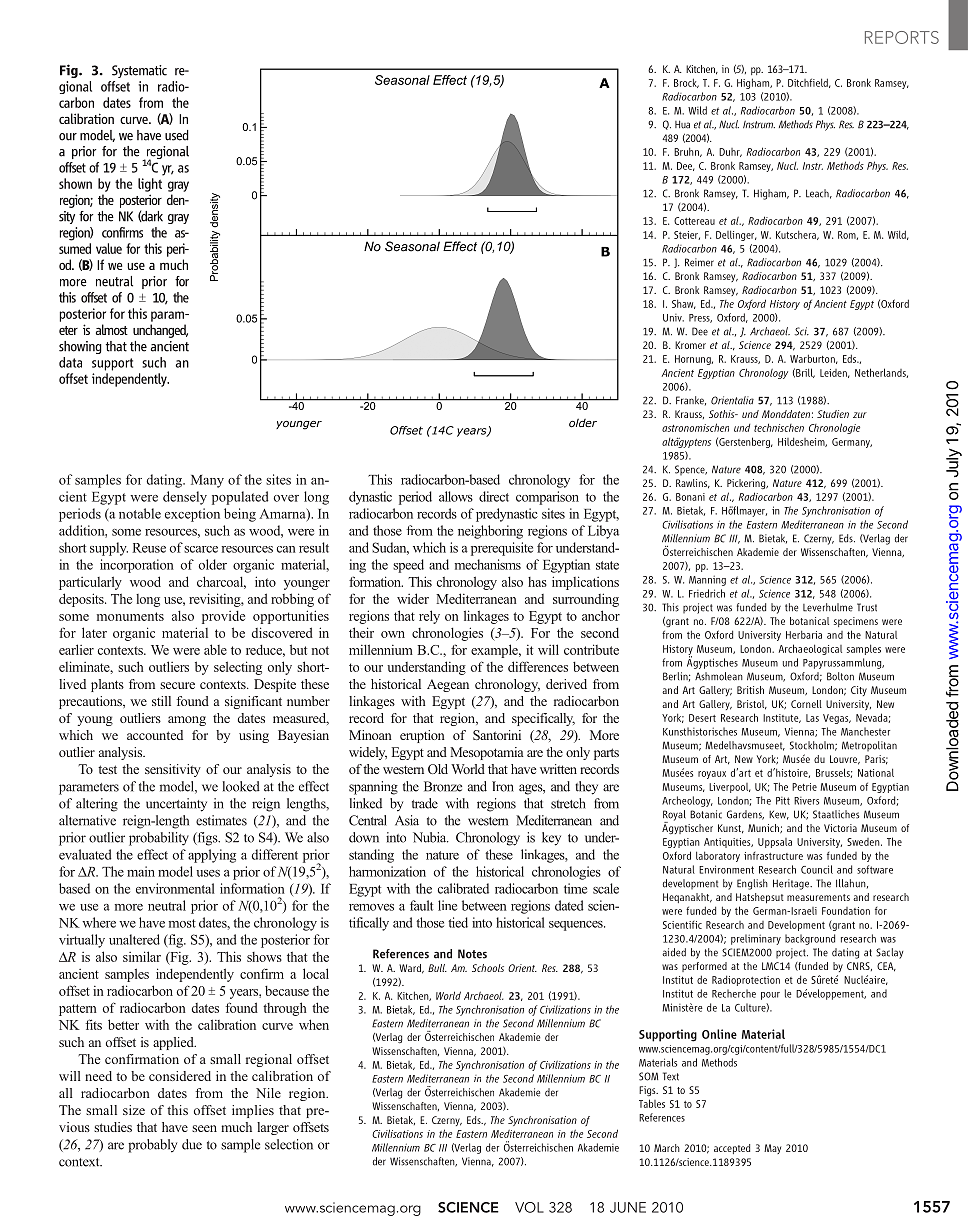 The image size is (968, 1232). Describe the element at coordinates (736, 235) in the screenshot. I see `Dellinger` at that location.
